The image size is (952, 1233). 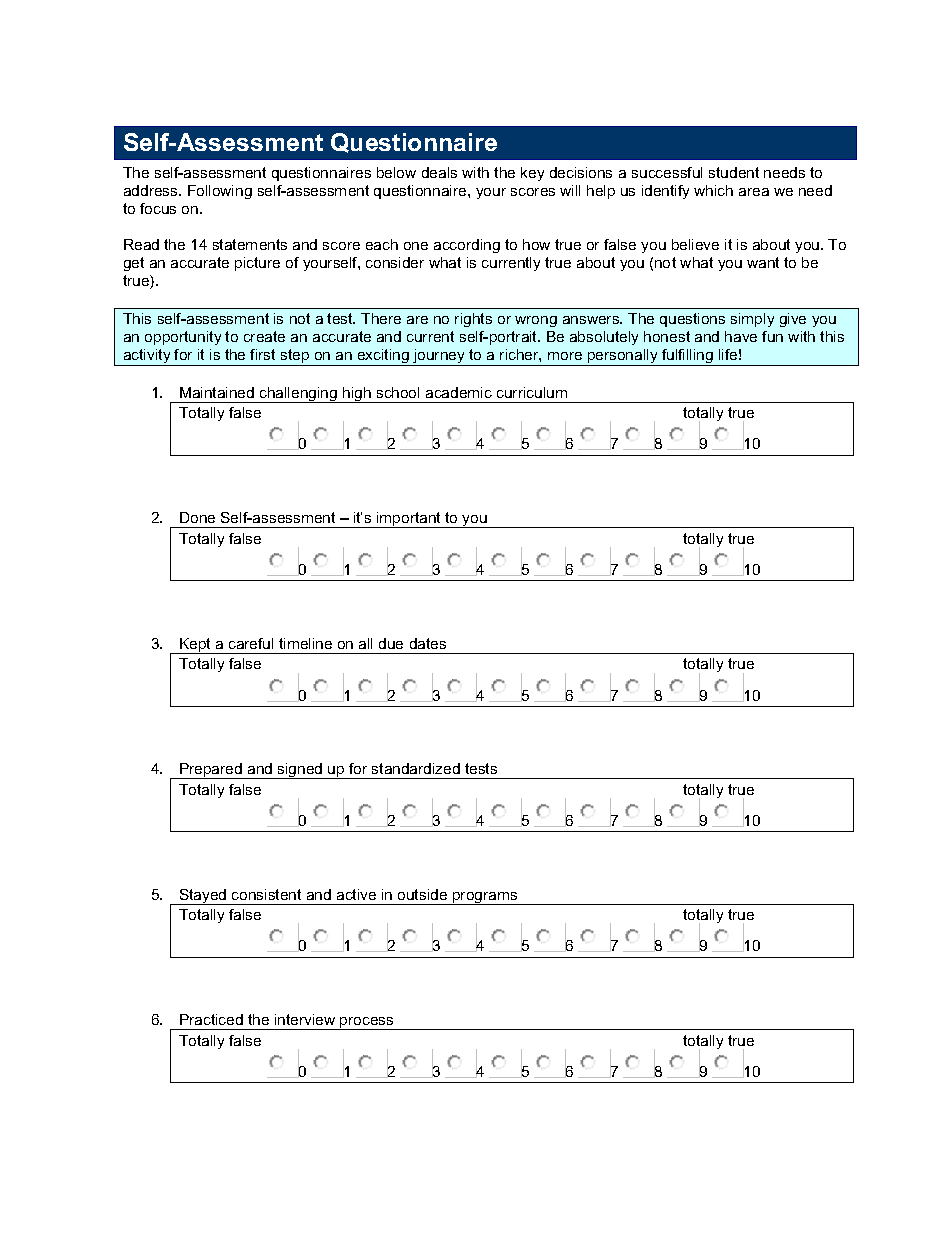 What do you see at coordinates (211, 1019) in the image?
I see `Practiced` at bounding box center [211, 1019].
